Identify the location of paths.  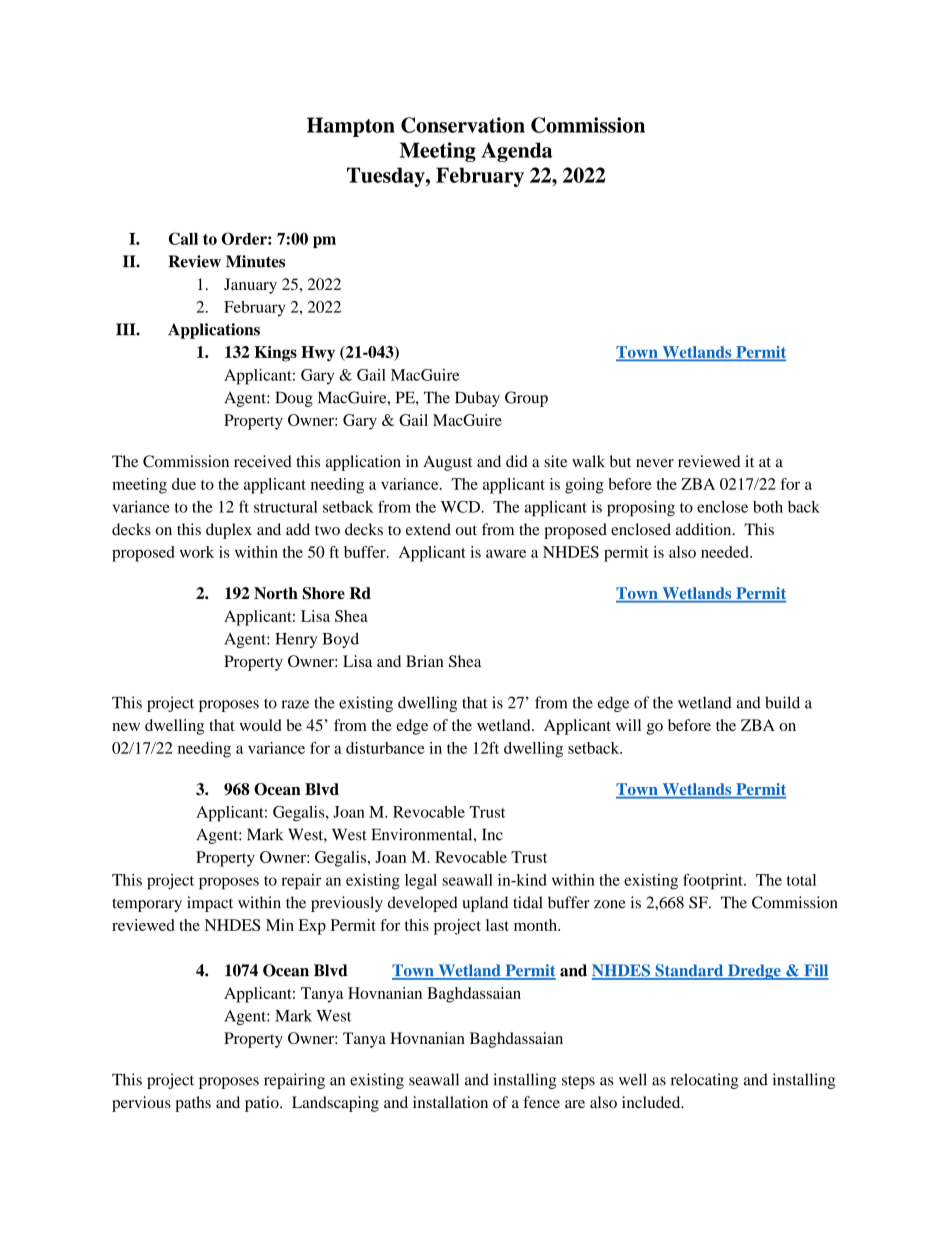
(193, 1104).
